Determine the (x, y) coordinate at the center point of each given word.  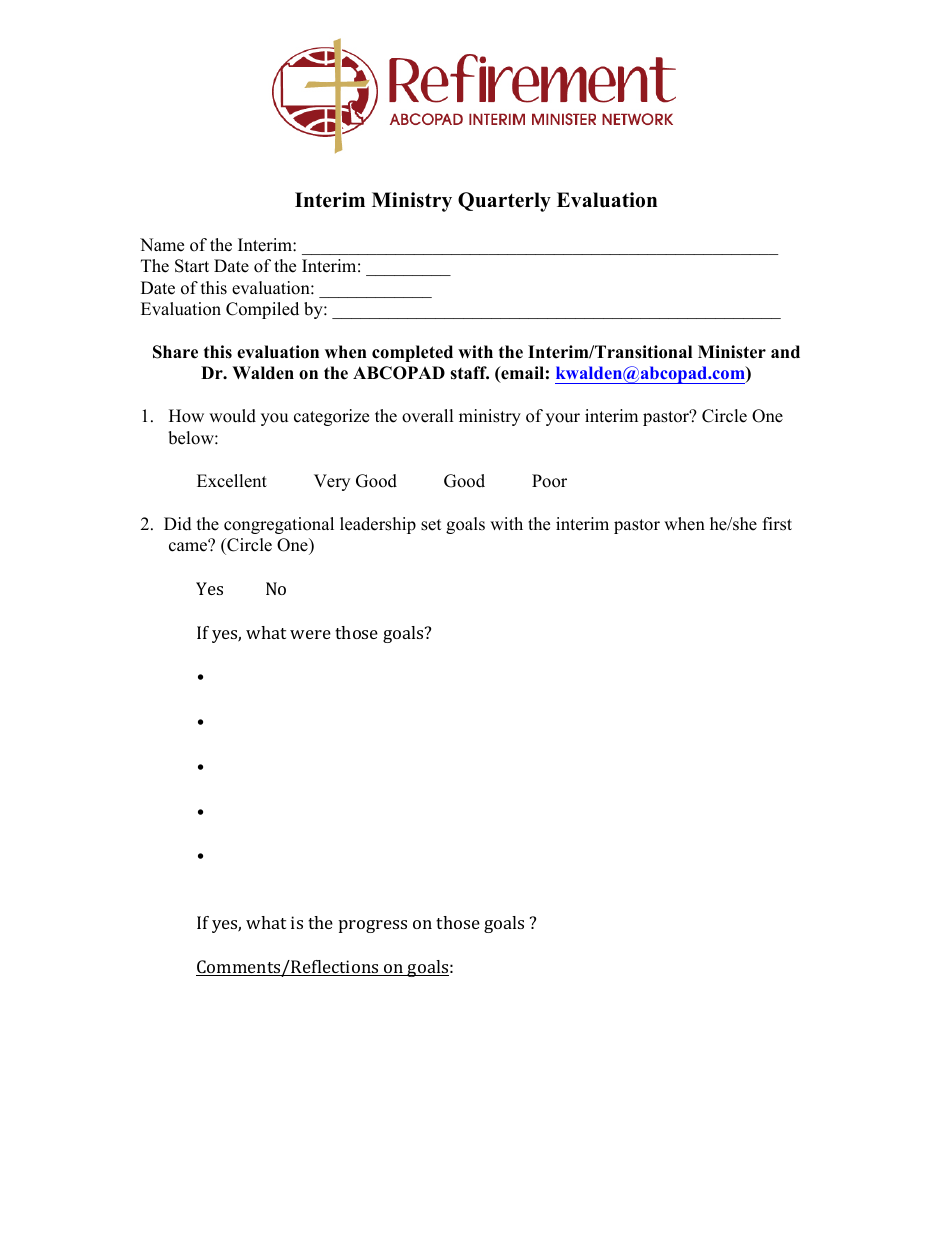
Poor (549, 481)
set (431, 525)
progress (373, 926)
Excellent (232, 481)
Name (162, 245)
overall (428, 416)
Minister (732, 352)
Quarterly (504, 202)
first (777, 524)
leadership (378, 525)
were (310, 634)
